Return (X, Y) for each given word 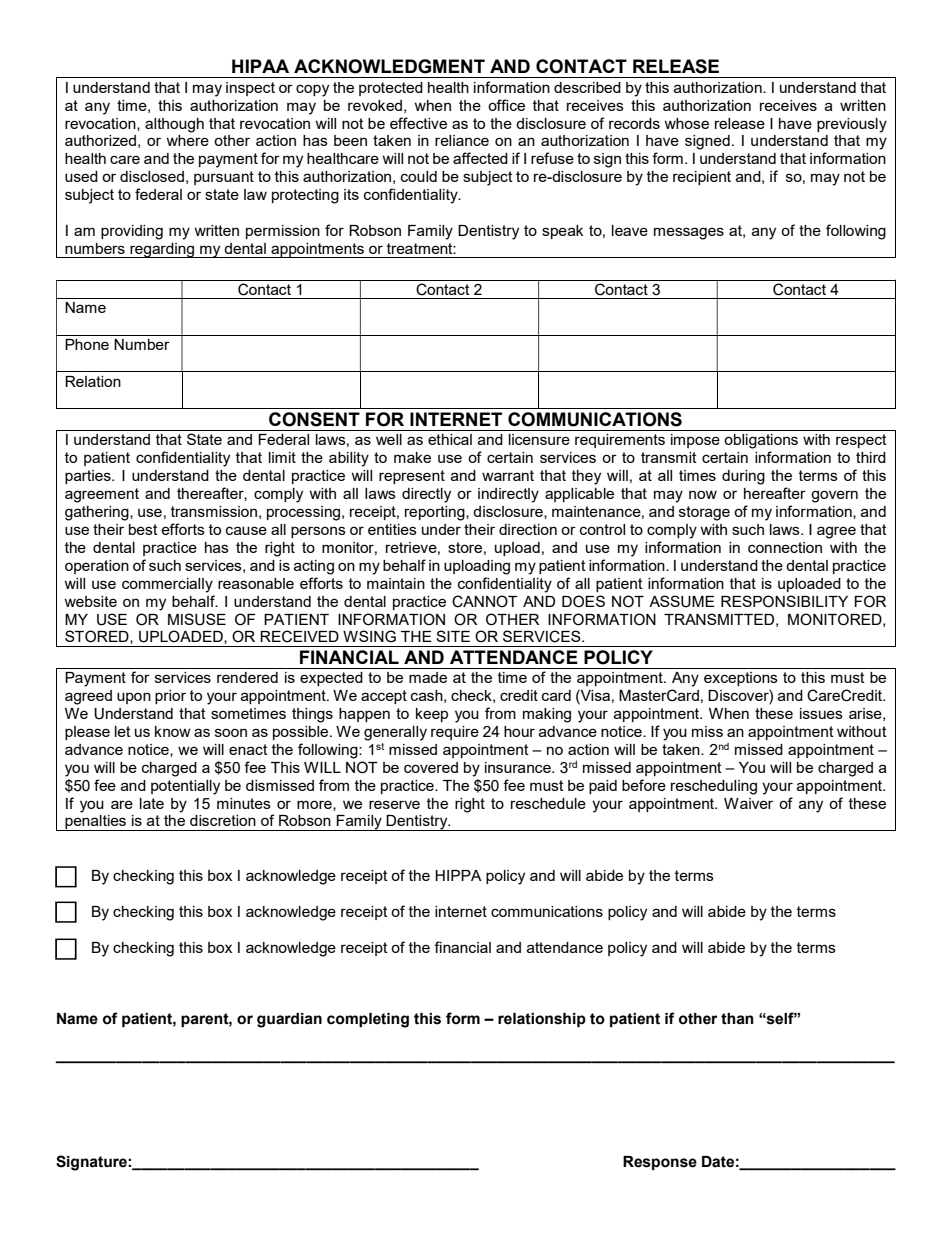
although (174, 125)
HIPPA (458, 875)
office (506, 105)
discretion (223, 820)
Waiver (748, 803)
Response (660, 1163)
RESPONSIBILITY (784, 601)
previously (852, 125)
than (737, 1019)
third (871, 457)
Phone (87, 344)
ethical (450, 439)
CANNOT (485, 601)
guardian (289, 1020)
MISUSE (197, 619)
